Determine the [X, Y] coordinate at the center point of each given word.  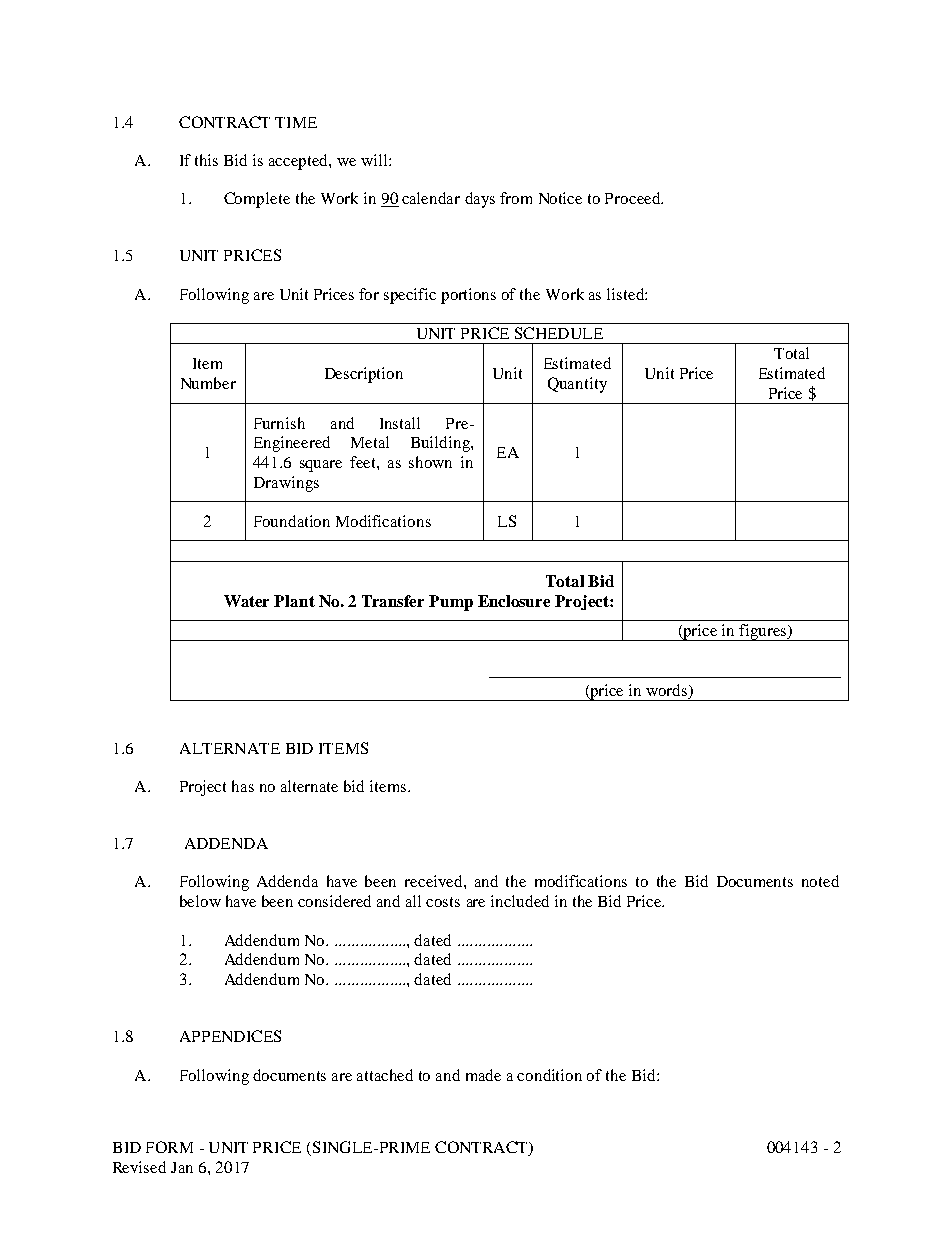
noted [820, 881]
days [480, 200]
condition [549, 1075]
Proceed [634, 198]
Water [246, 601]
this [206, 160]
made [483, 1075]
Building [441, 444]
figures [763, 632]
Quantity [577, 385]
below [200, 901]
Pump [451, 603]
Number [208, 383]
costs [443, 902]
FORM [169, 1147]
